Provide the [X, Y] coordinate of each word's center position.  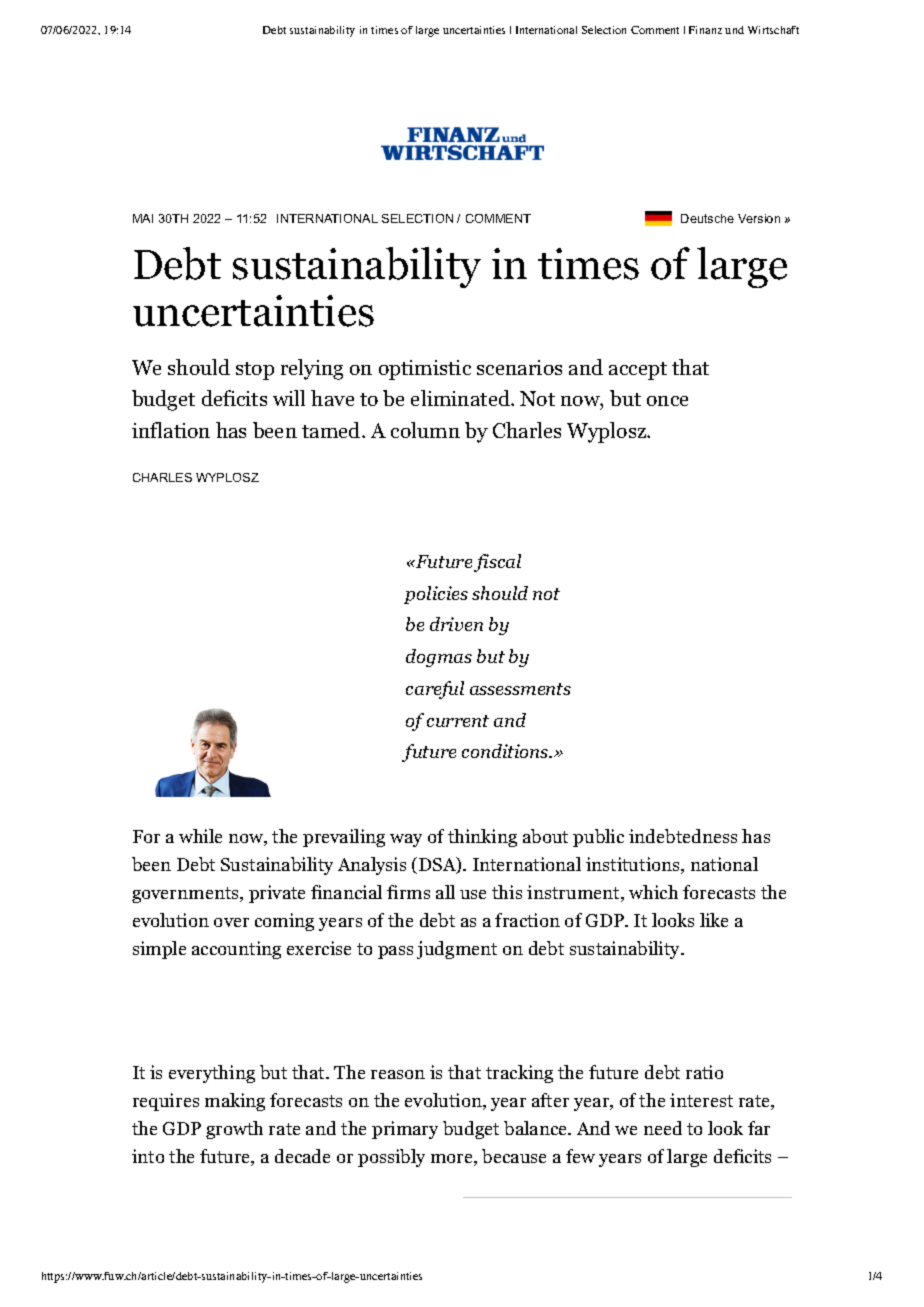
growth [234, 1130]
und [734, 30]
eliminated [461, 398]
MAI [143, 218]
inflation [171, 430]
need [663, 1128]
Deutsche [707, 218]
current [458, 721]
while [200, 836]
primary [405, 1130]
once [667, 401]
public [598, 838]
